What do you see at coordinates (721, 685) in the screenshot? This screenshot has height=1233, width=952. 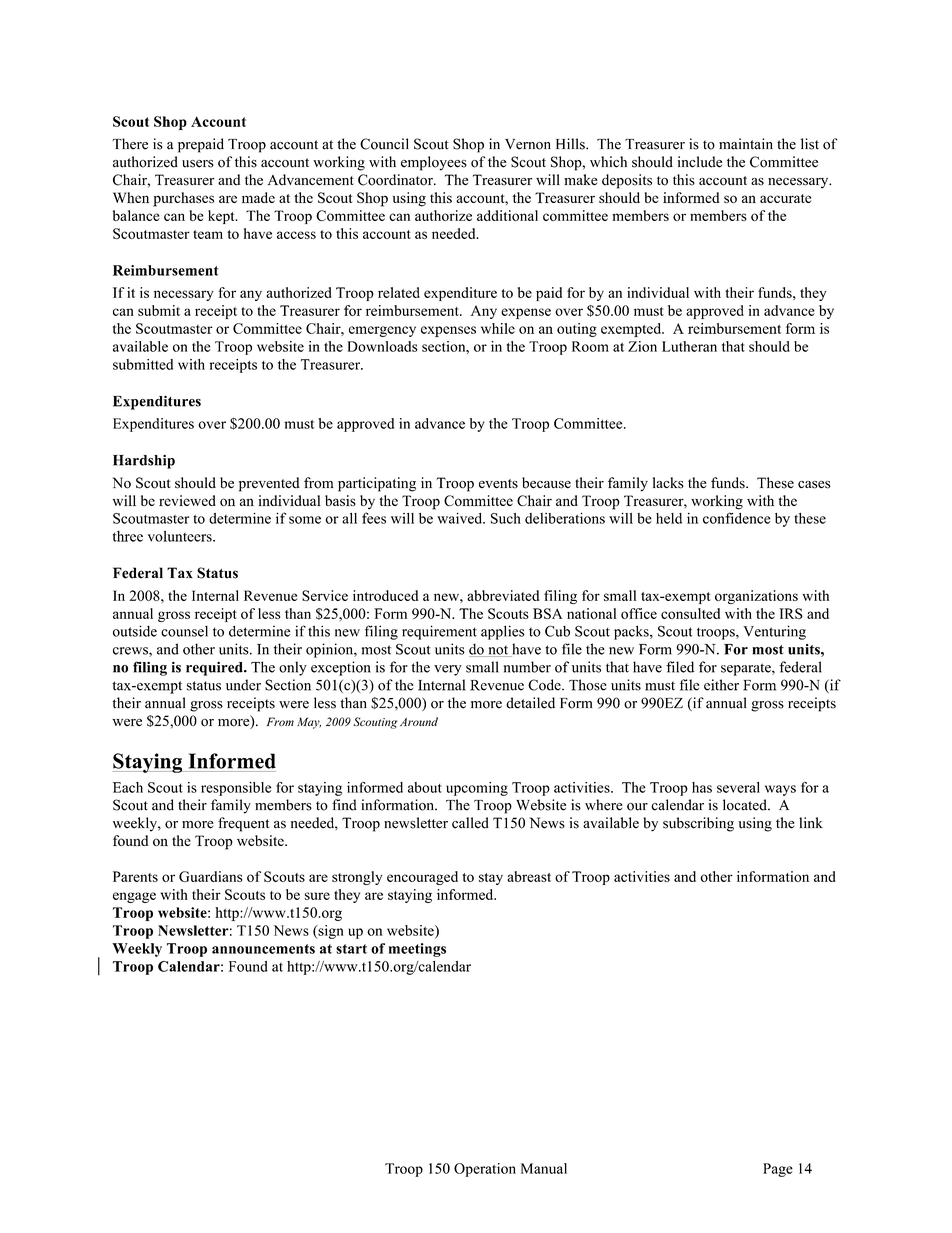 I see `either` at bounding box center [721, 685].
